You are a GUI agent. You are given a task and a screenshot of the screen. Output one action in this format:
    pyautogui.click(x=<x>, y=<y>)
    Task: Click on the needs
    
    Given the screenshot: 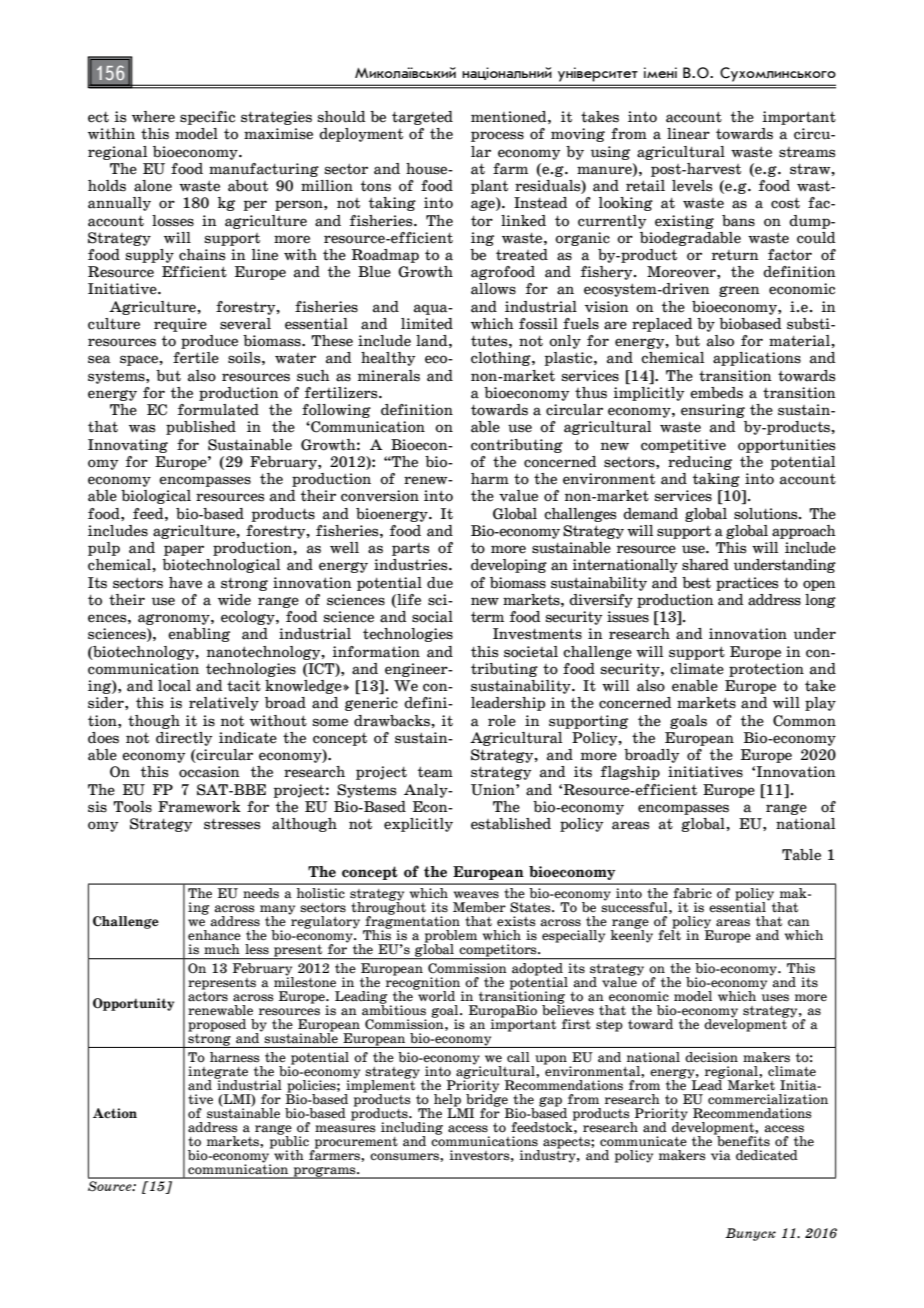 What is the action you would take?
    pyautogui.click(x=261, y=893)
